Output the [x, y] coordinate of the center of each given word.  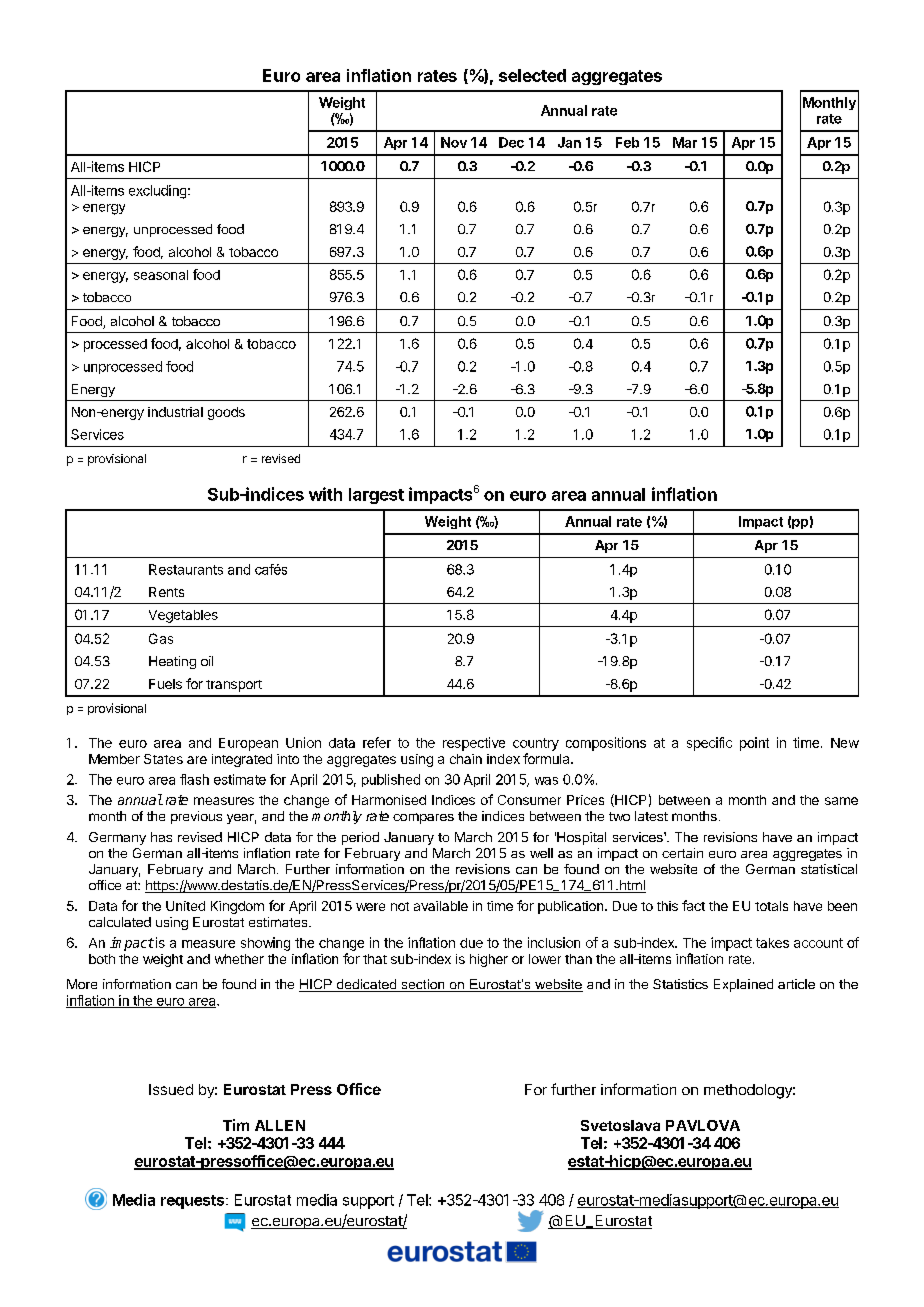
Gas [161, 638]
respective [474, 744]
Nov [454, 142]
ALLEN [280, 1125]
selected [532, 75]
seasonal [161, 275]
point [754, 744]
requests [194, 1202]
